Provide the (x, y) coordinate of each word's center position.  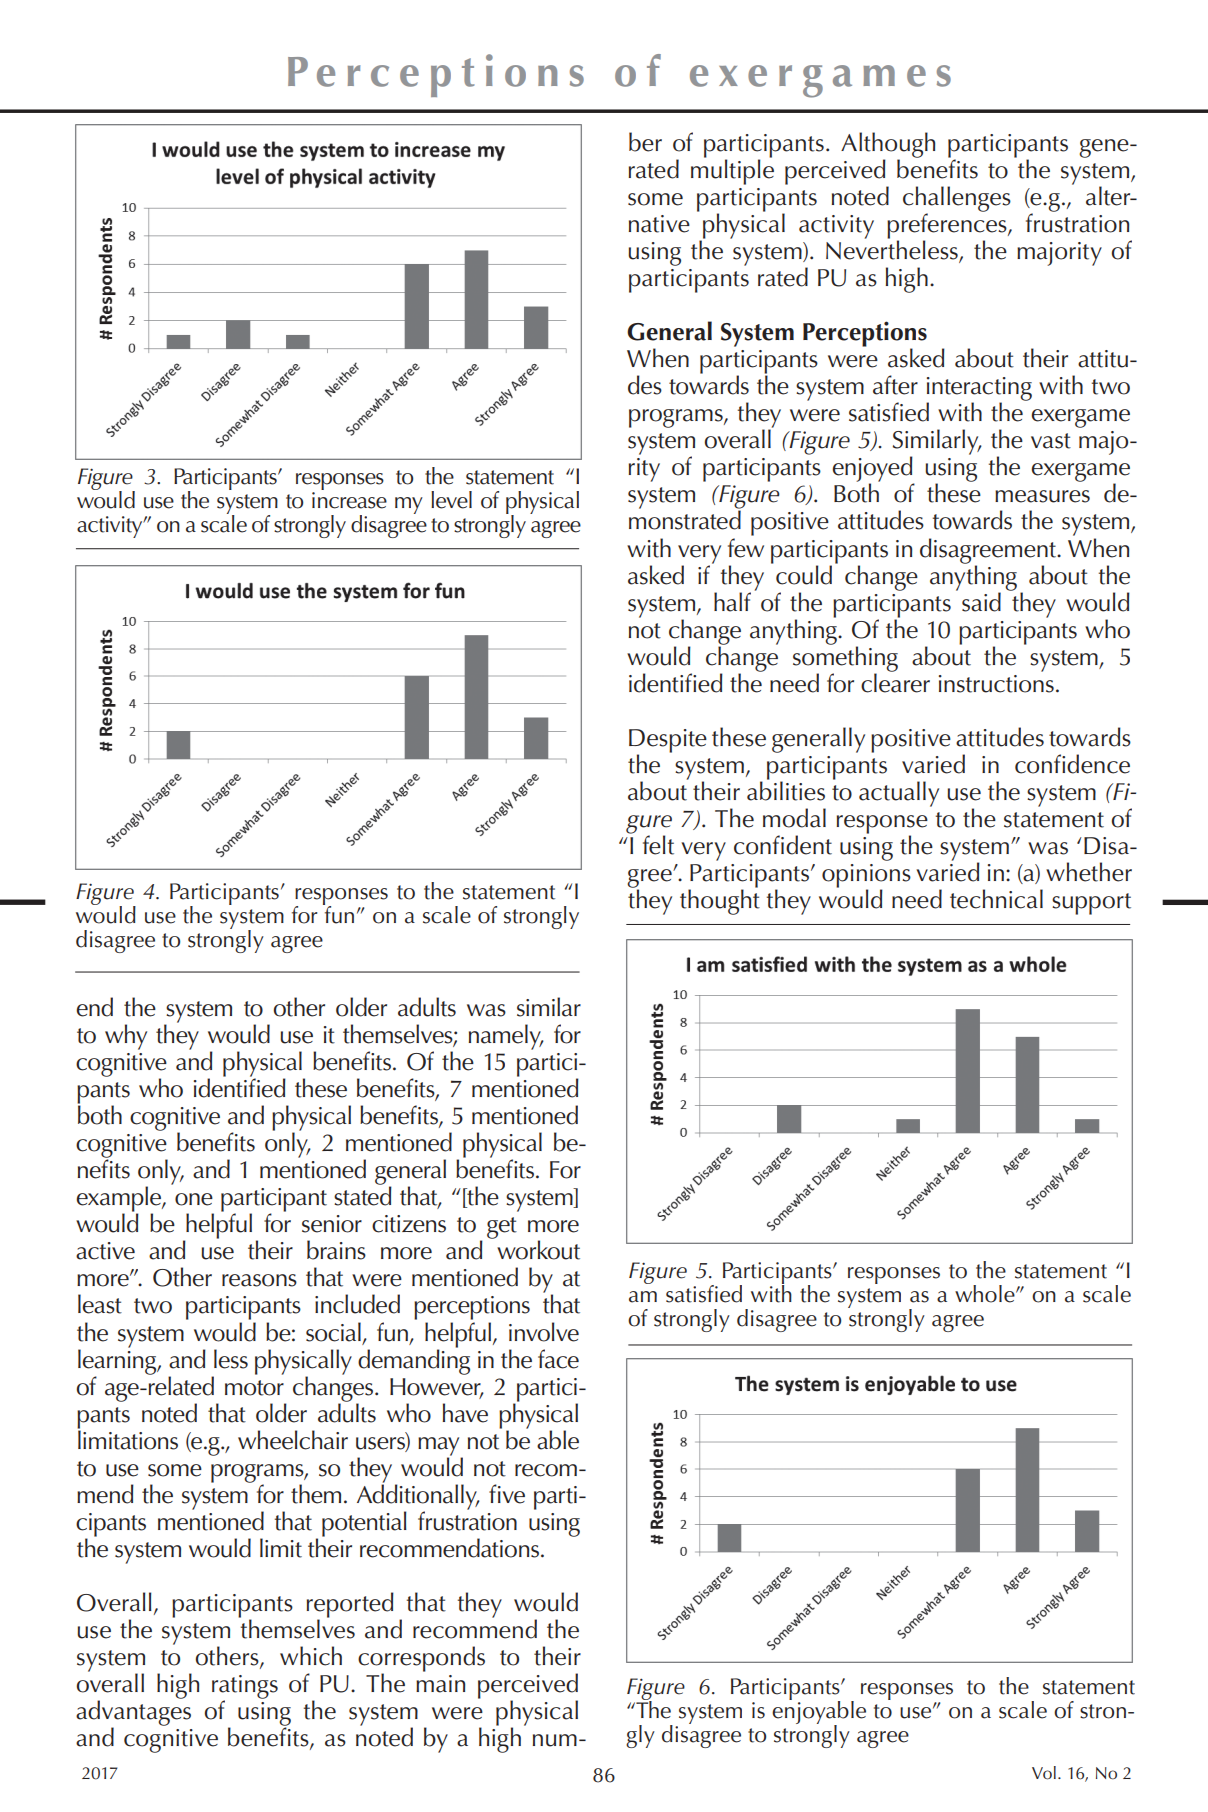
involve (544, 1332)
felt (658, 845)
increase (349, 500)
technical (996, 899)
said (981, 602)
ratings (245, 1688)
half (732, 602)
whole (986, 1294)
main (440, 1684)
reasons (259, 1280)
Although (888, 146)
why (126, 1037)
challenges (957, 200)
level (451, 500)
